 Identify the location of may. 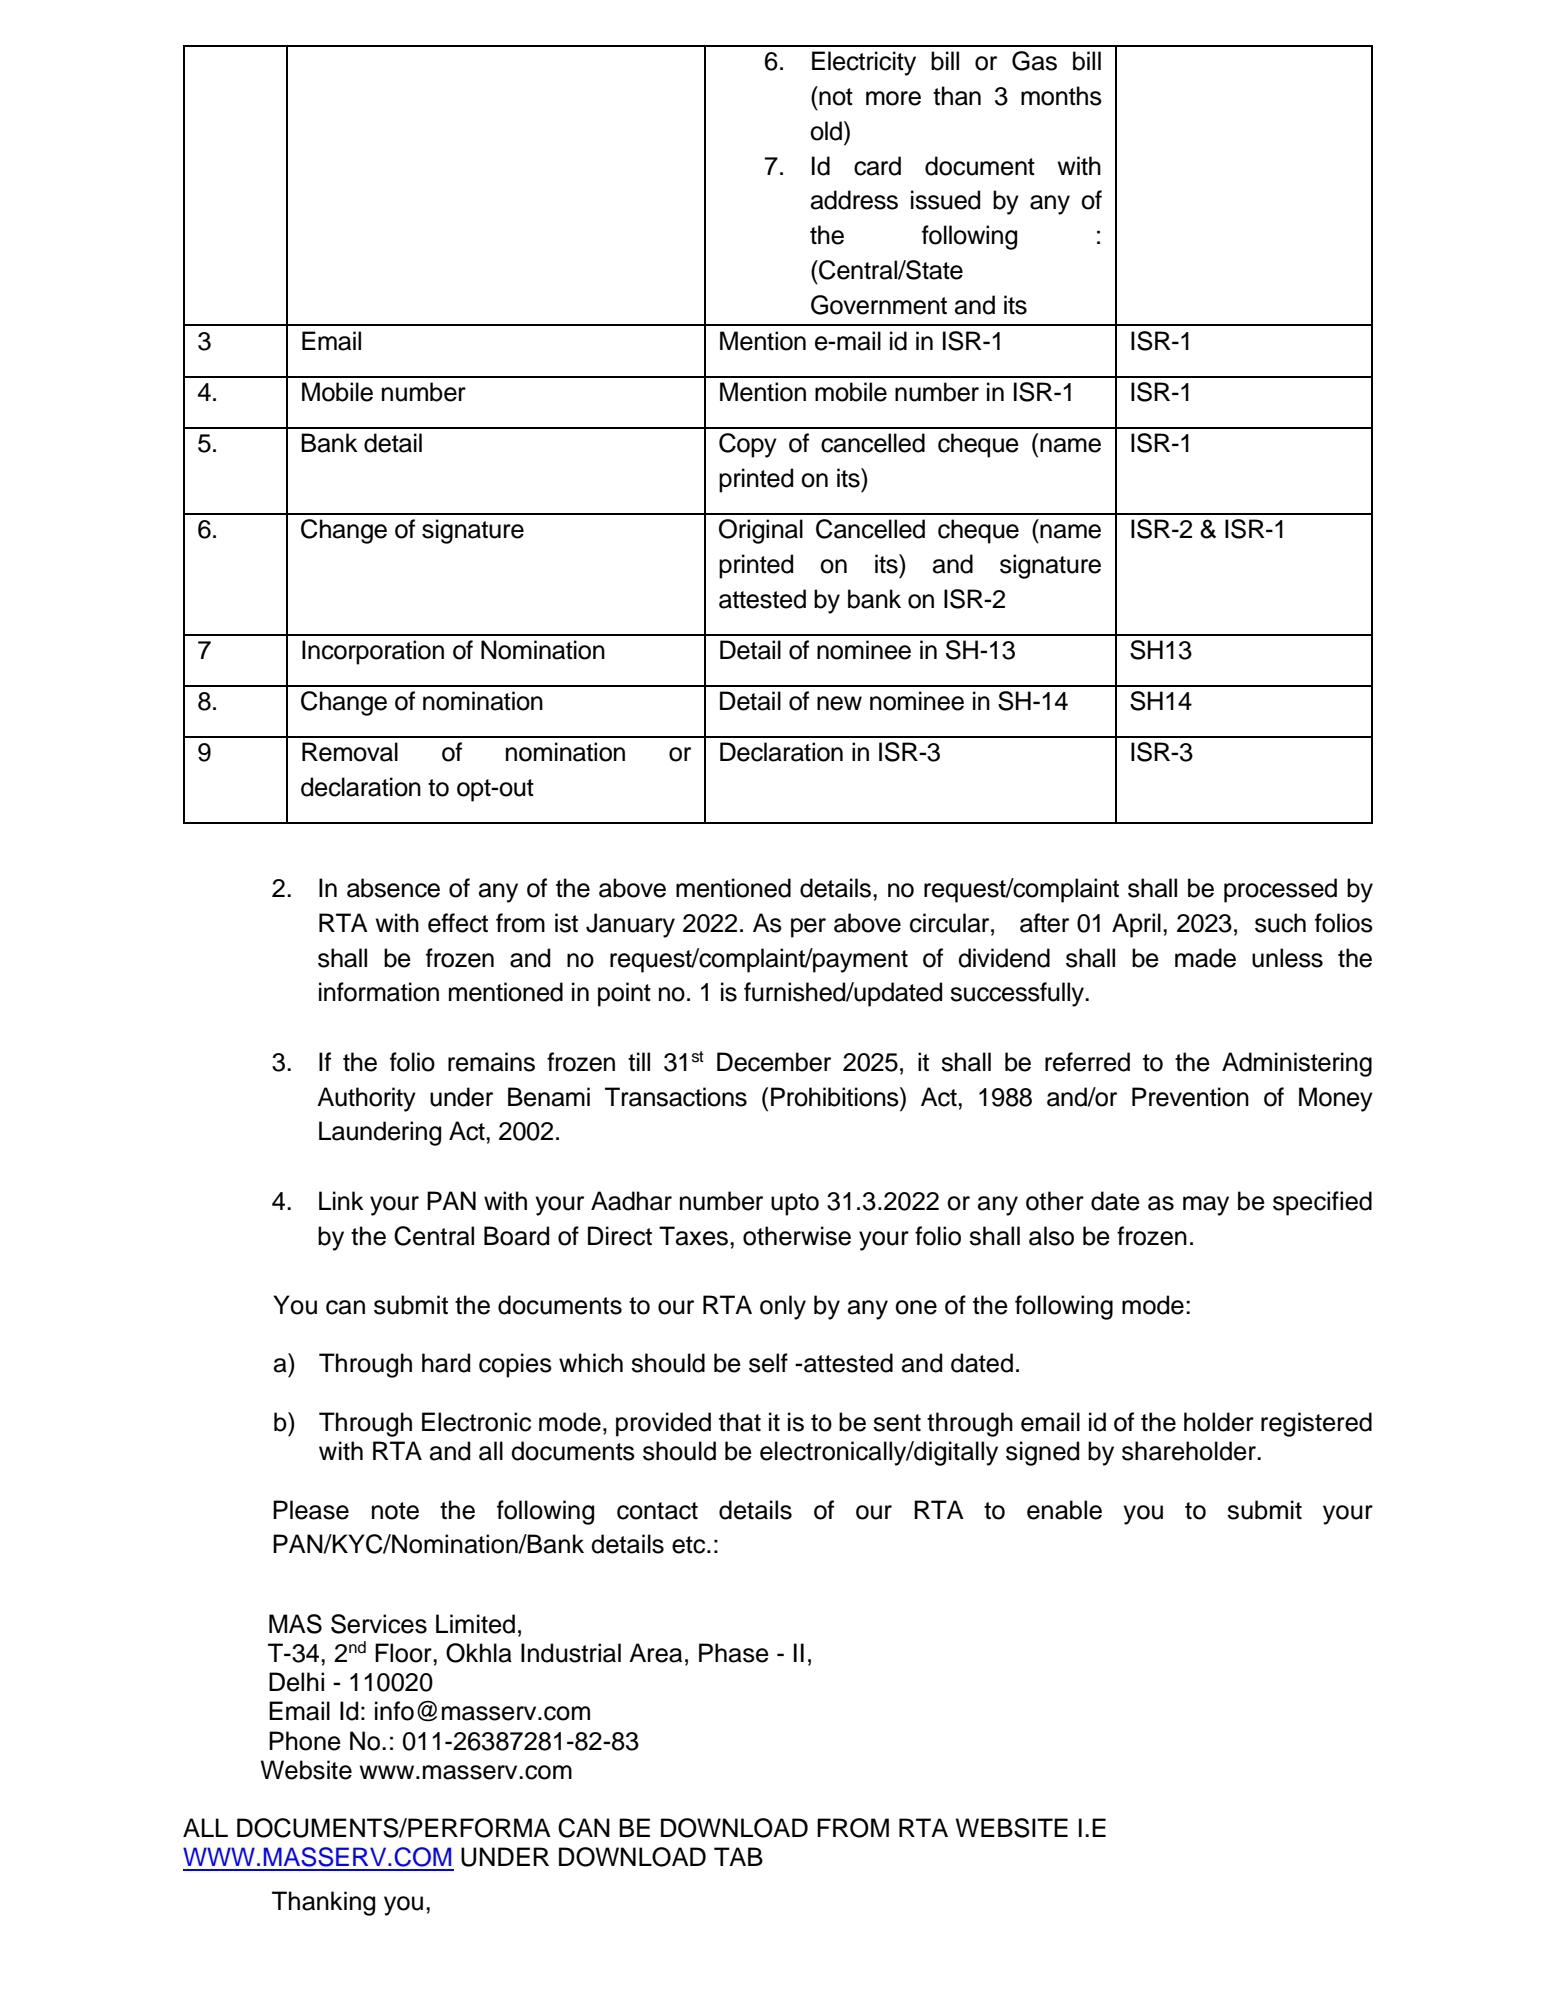
(1206, 1206).
